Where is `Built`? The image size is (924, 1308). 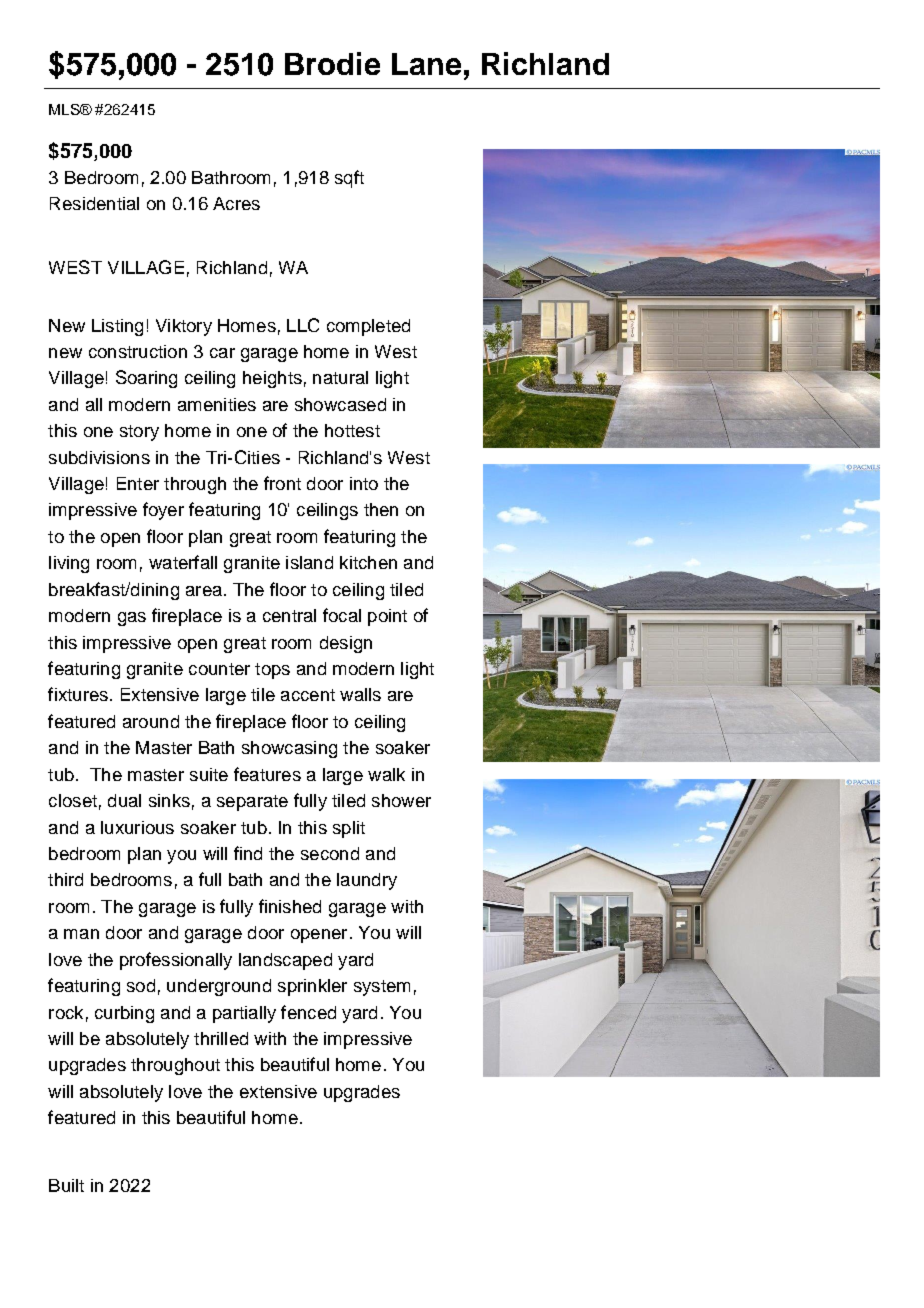 Built is located at coordinates (66, 1185).
